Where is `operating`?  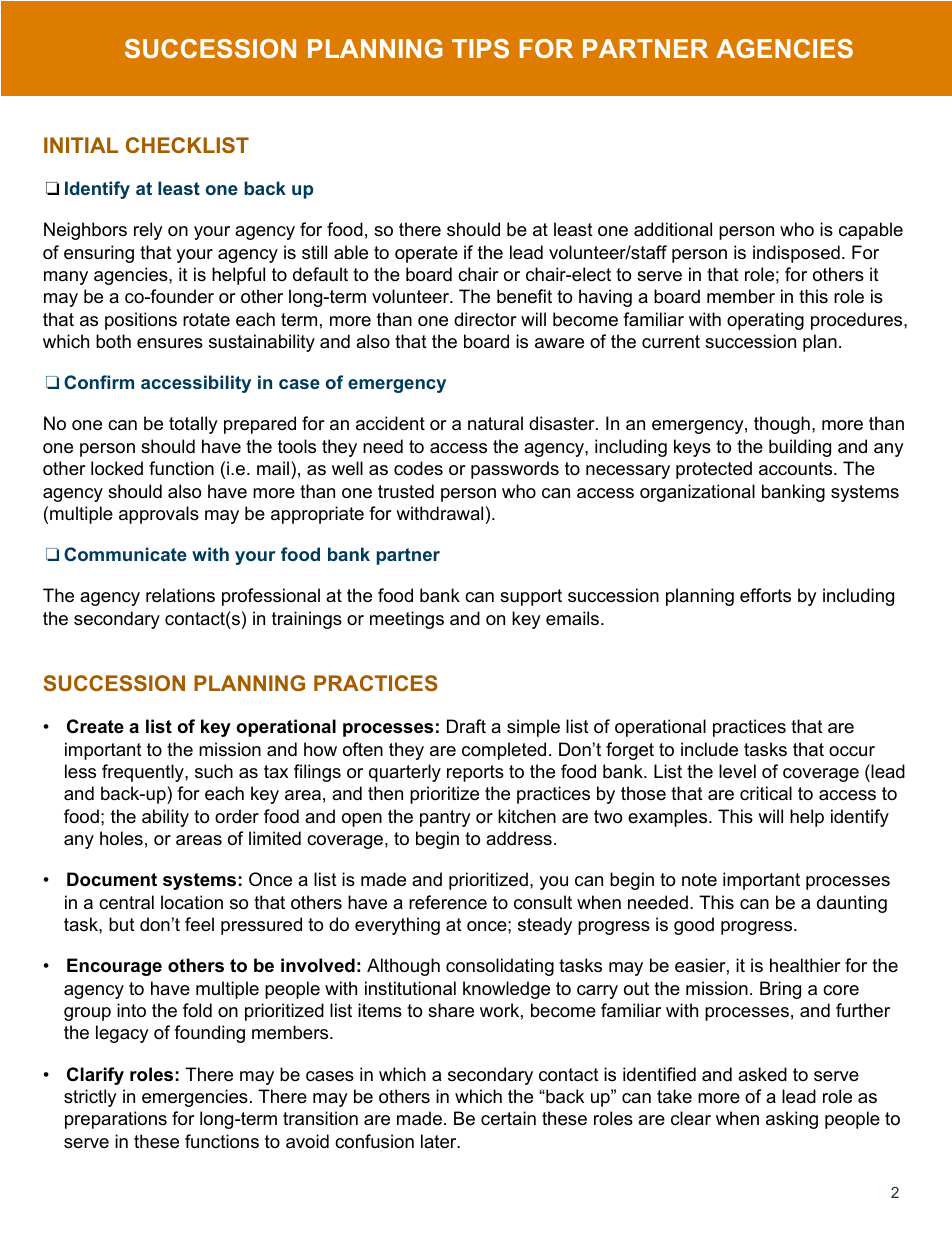 operating is located at coordinates (765, 321).
